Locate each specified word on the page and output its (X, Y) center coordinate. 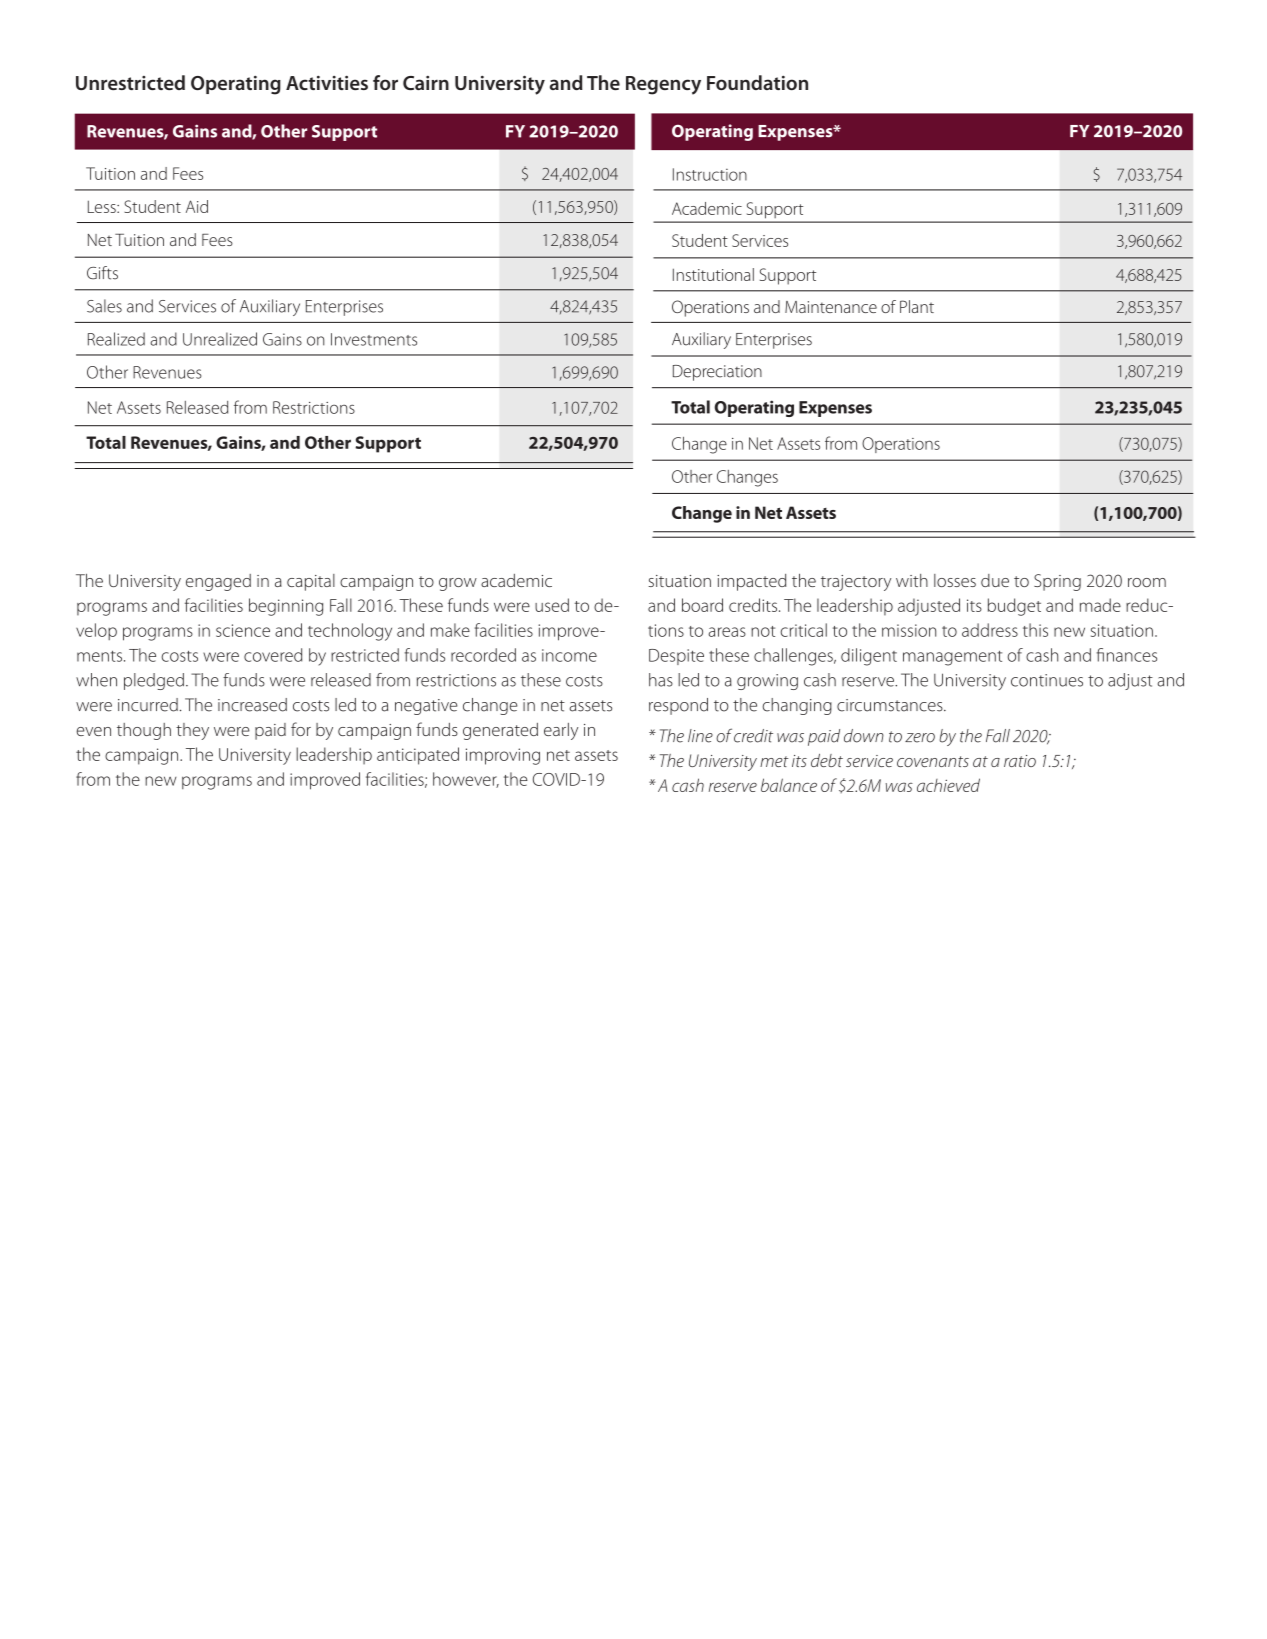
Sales (104, 306)
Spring (1057, 582)
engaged (218, 582)
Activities (327, 82)
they (192, 731)
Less (103, 206)
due (995, 580)
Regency (663, 85)
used (552, 605)
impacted (751, 582)
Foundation (757, 82)
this (1035, 630)
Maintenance (831, 307)
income (569, 655)
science (243, 630)
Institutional (713, 274)
